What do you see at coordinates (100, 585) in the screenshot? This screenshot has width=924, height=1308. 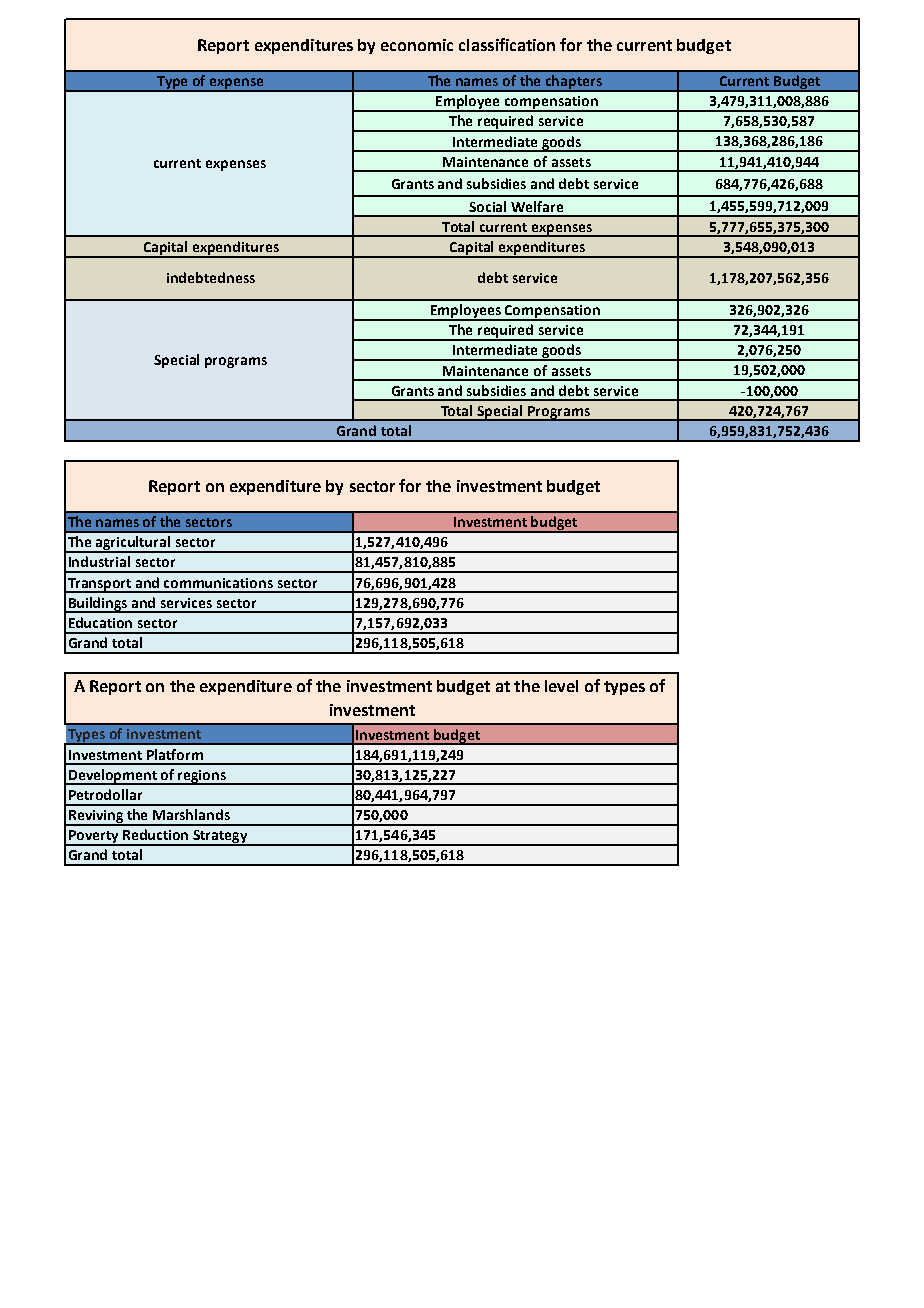 I see `Transport` at bounding box center [100, 585].
